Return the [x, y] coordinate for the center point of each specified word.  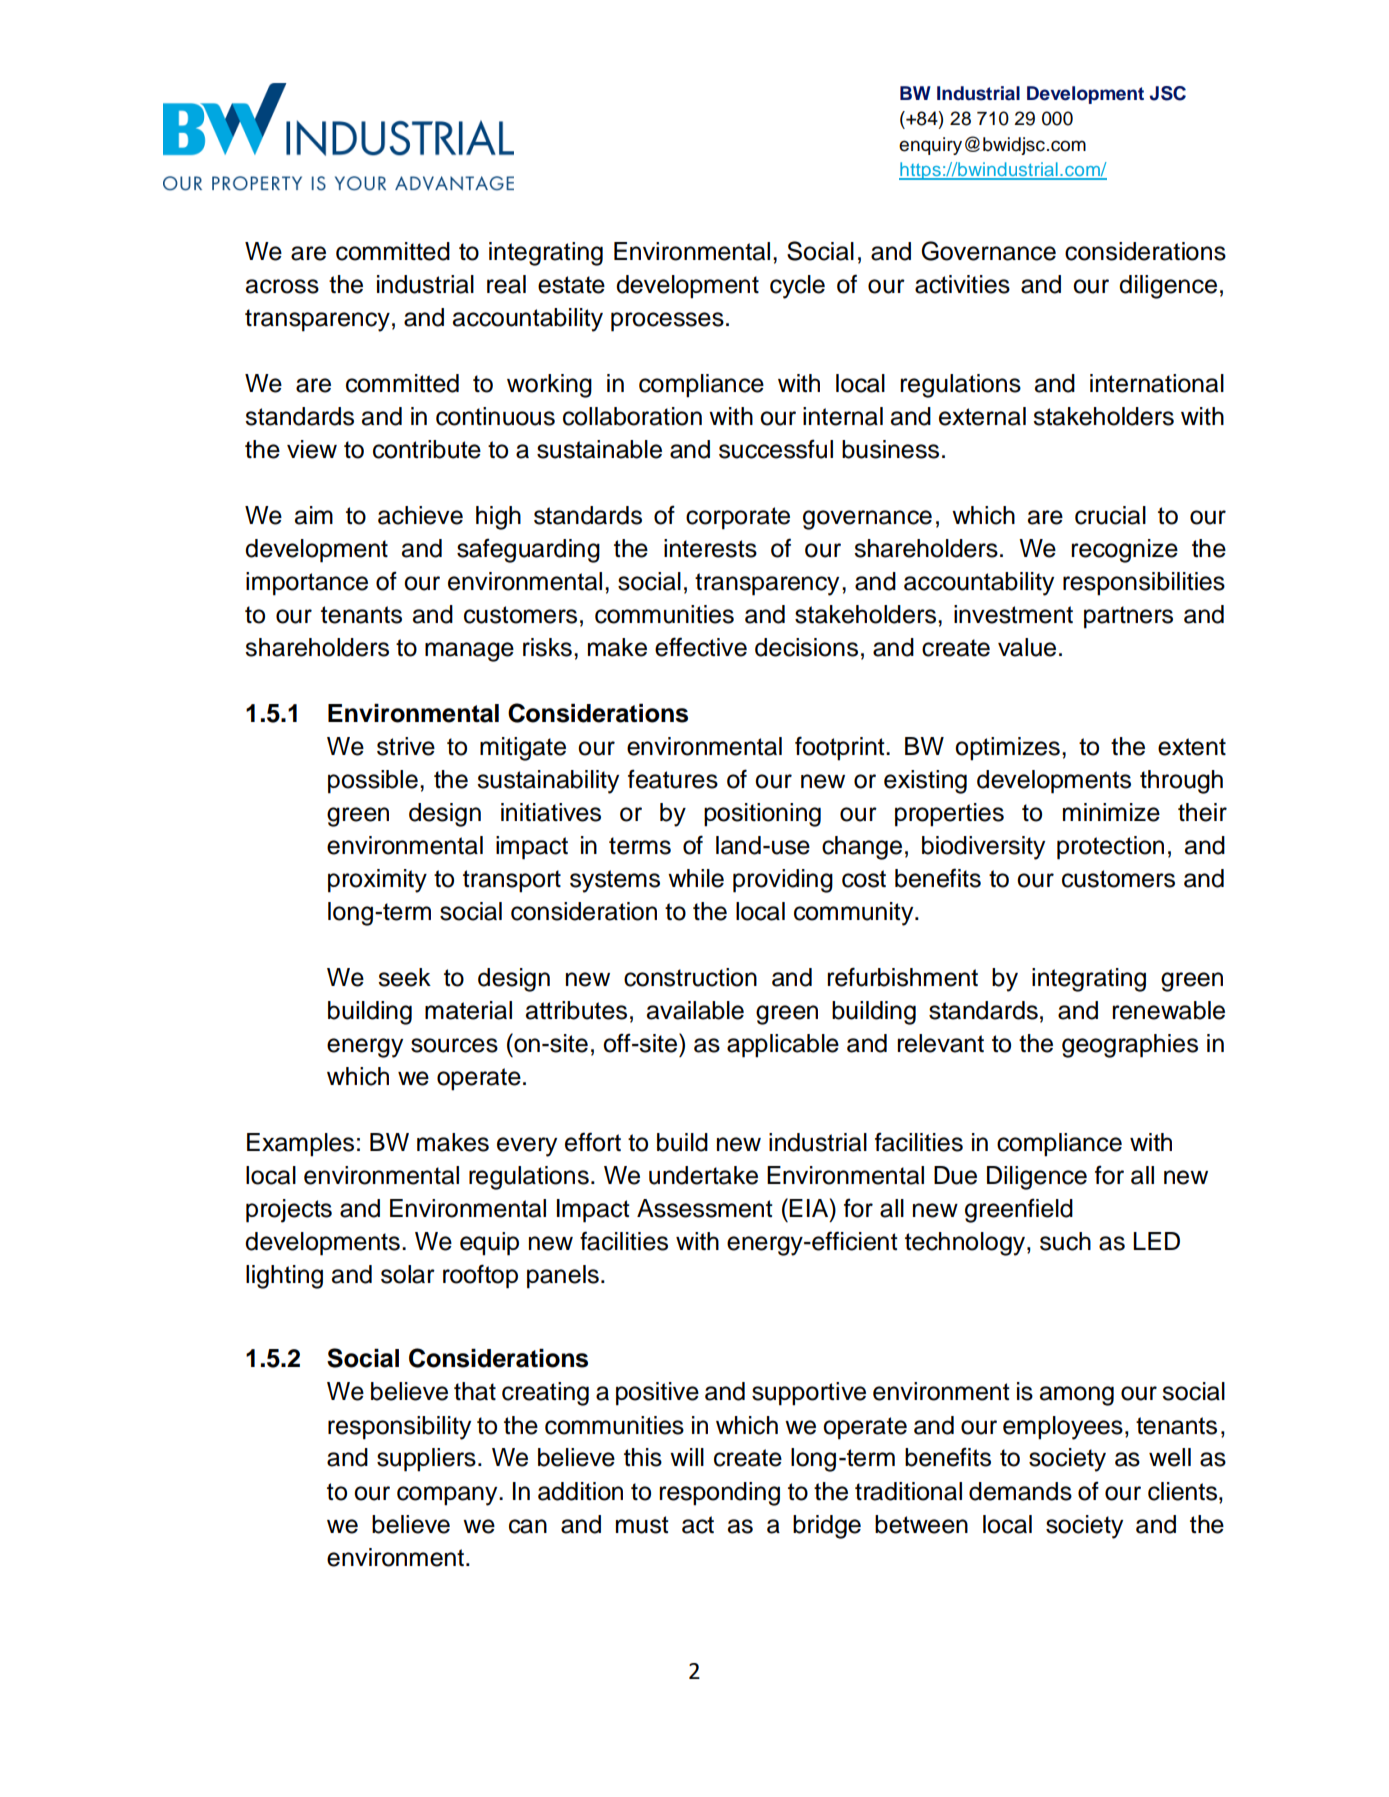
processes [667, 322]
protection [1110, 848]
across [282, 286]
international [1157, 383]
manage [469, 652]
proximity [377, 881]
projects [289, 1211]
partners [1128, 617]
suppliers [426, 1460]
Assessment [705, 1208]
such [1065, 1241]
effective [701, 647]
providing [783, 881]
